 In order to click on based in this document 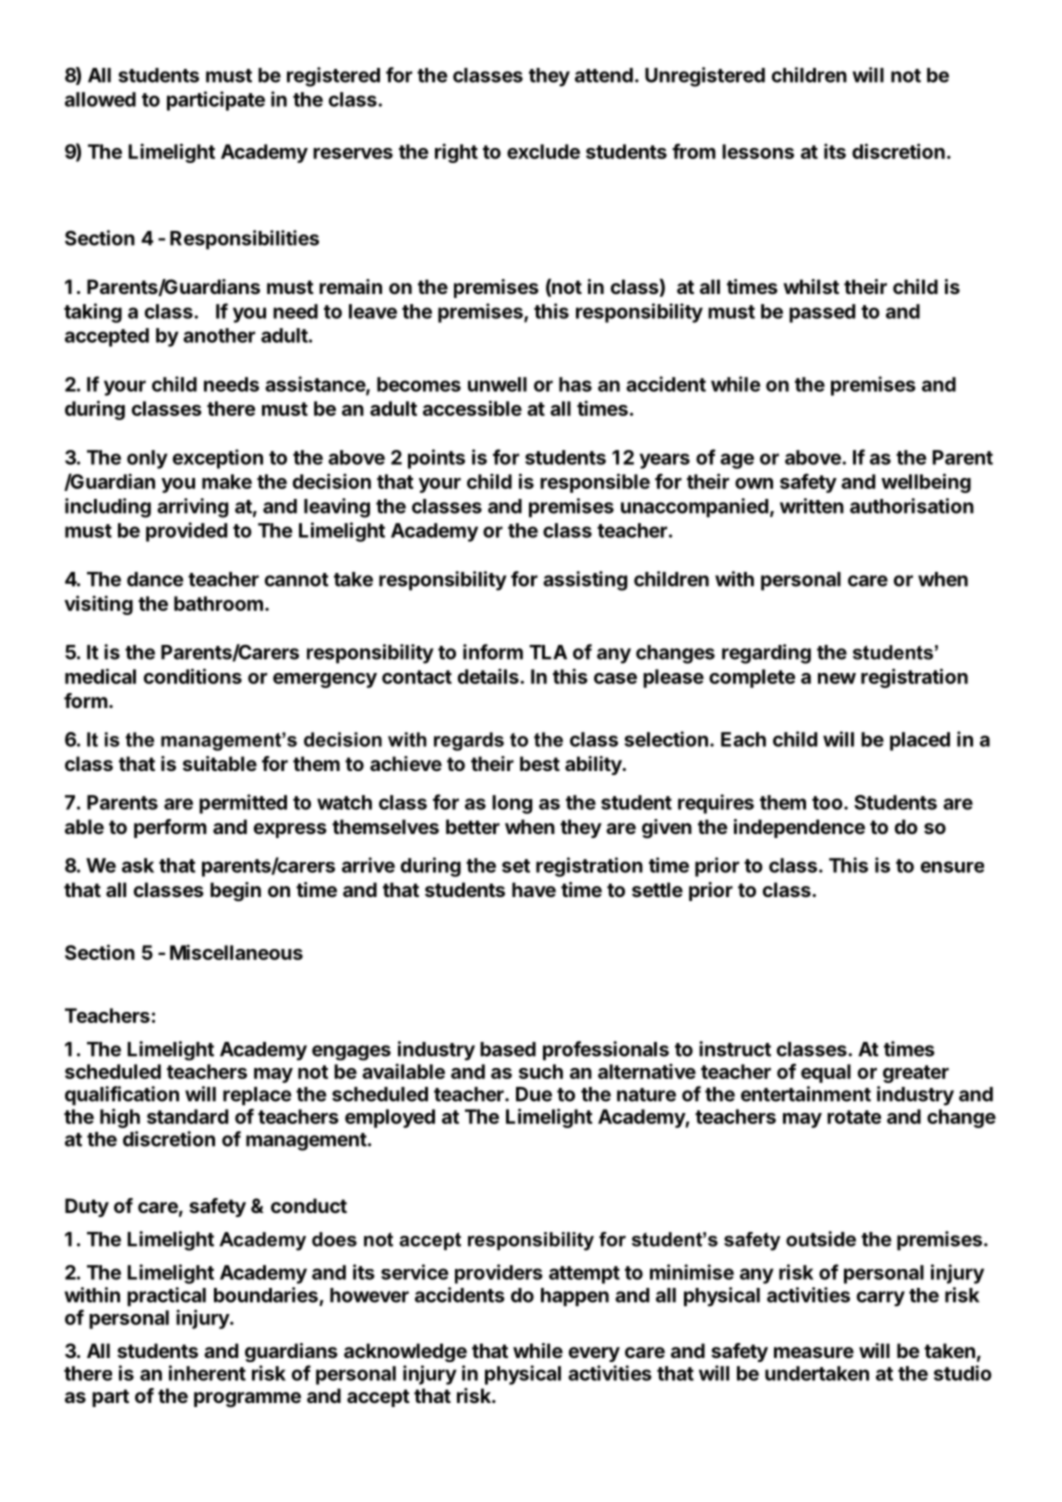, I will do `click(508, 1049)`.
